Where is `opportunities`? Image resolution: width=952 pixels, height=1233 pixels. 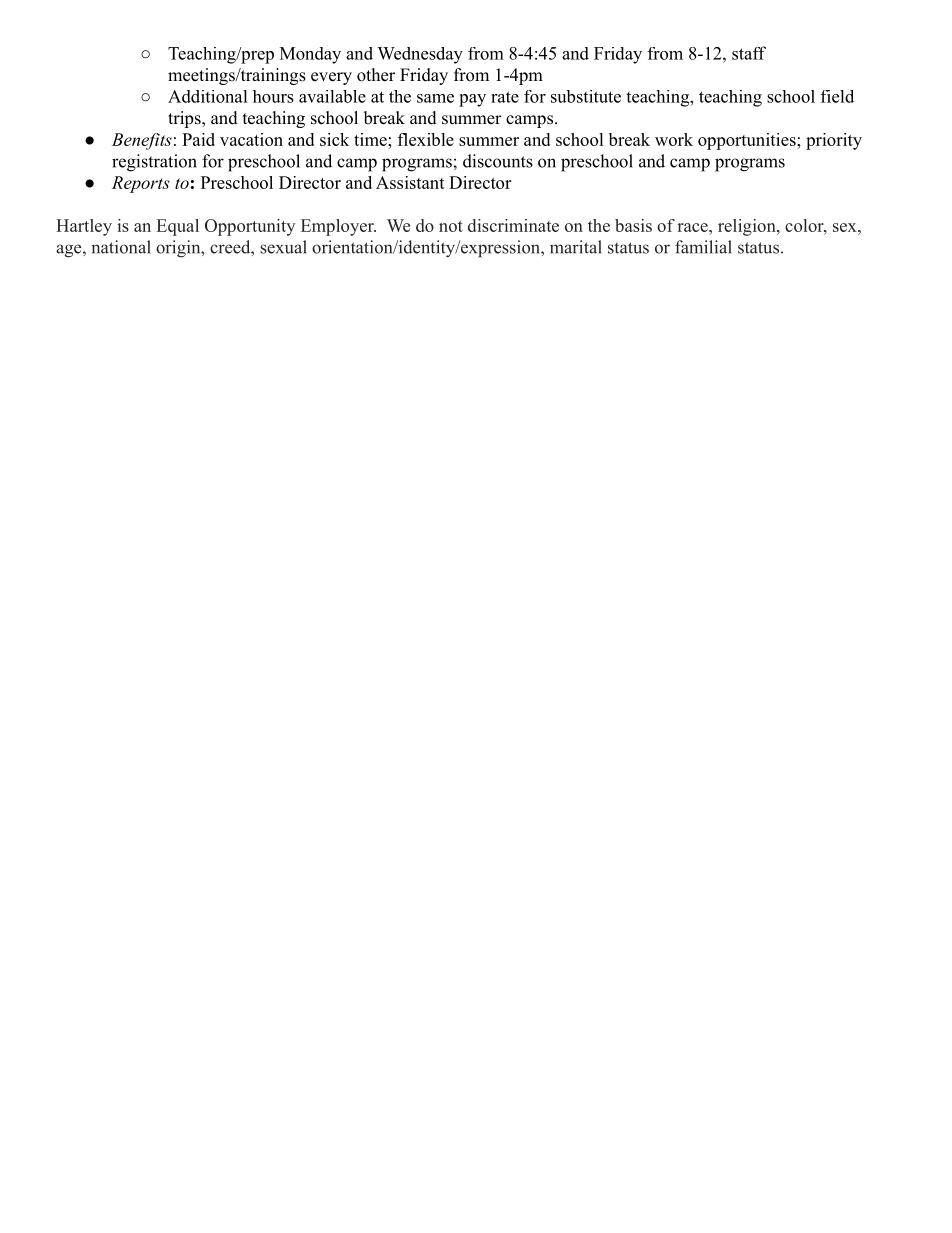 opportunities is located at coordinates (748, 141).
